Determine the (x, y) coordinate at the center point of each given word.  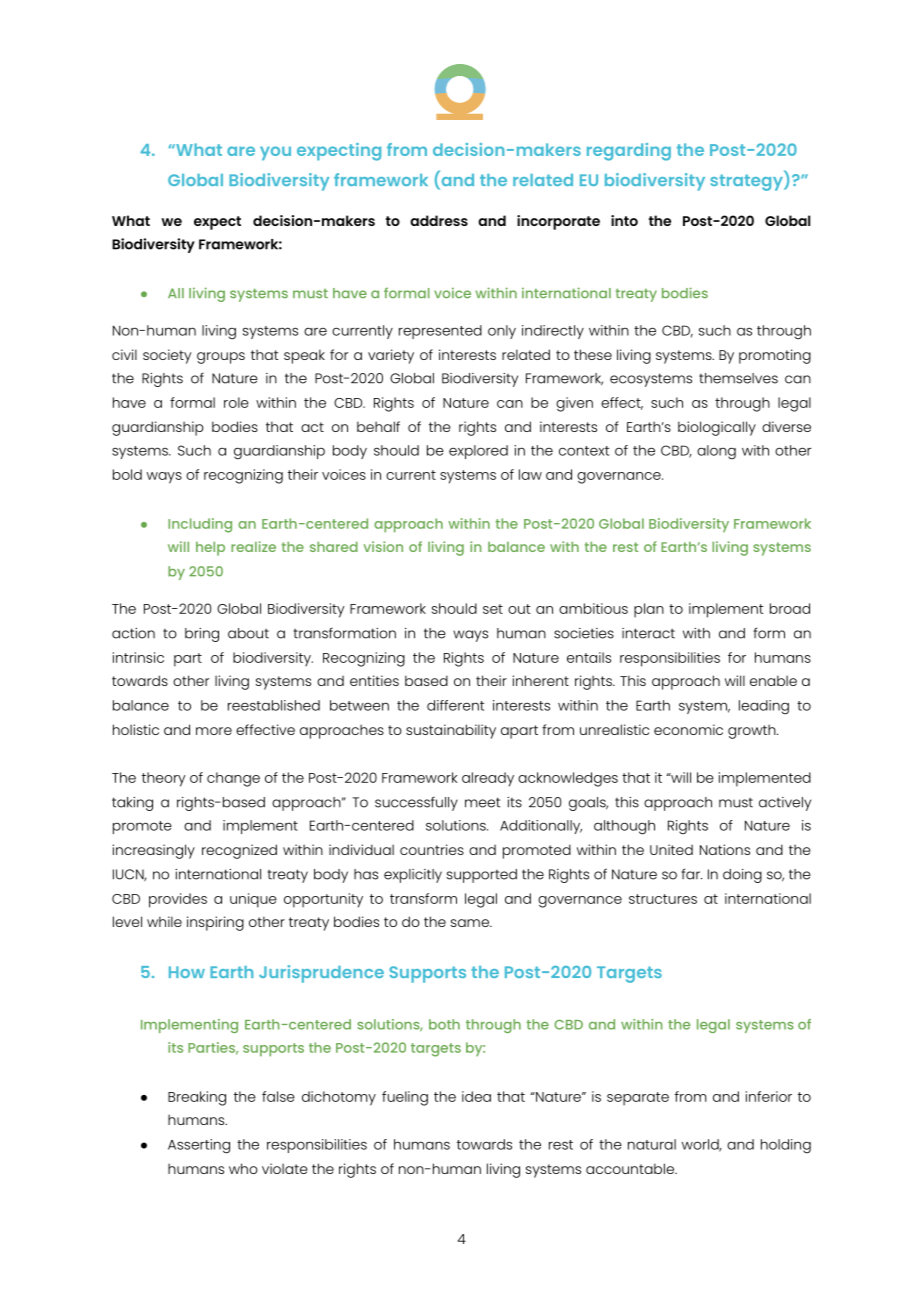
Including (200, 525)
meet (482, 802)
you (275, 153)
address (439, 220)
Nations (725, 849)
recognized (239, 851)
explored (478, 452)
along (716, 452)
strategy (747, 182)
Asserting (199, 1146)
